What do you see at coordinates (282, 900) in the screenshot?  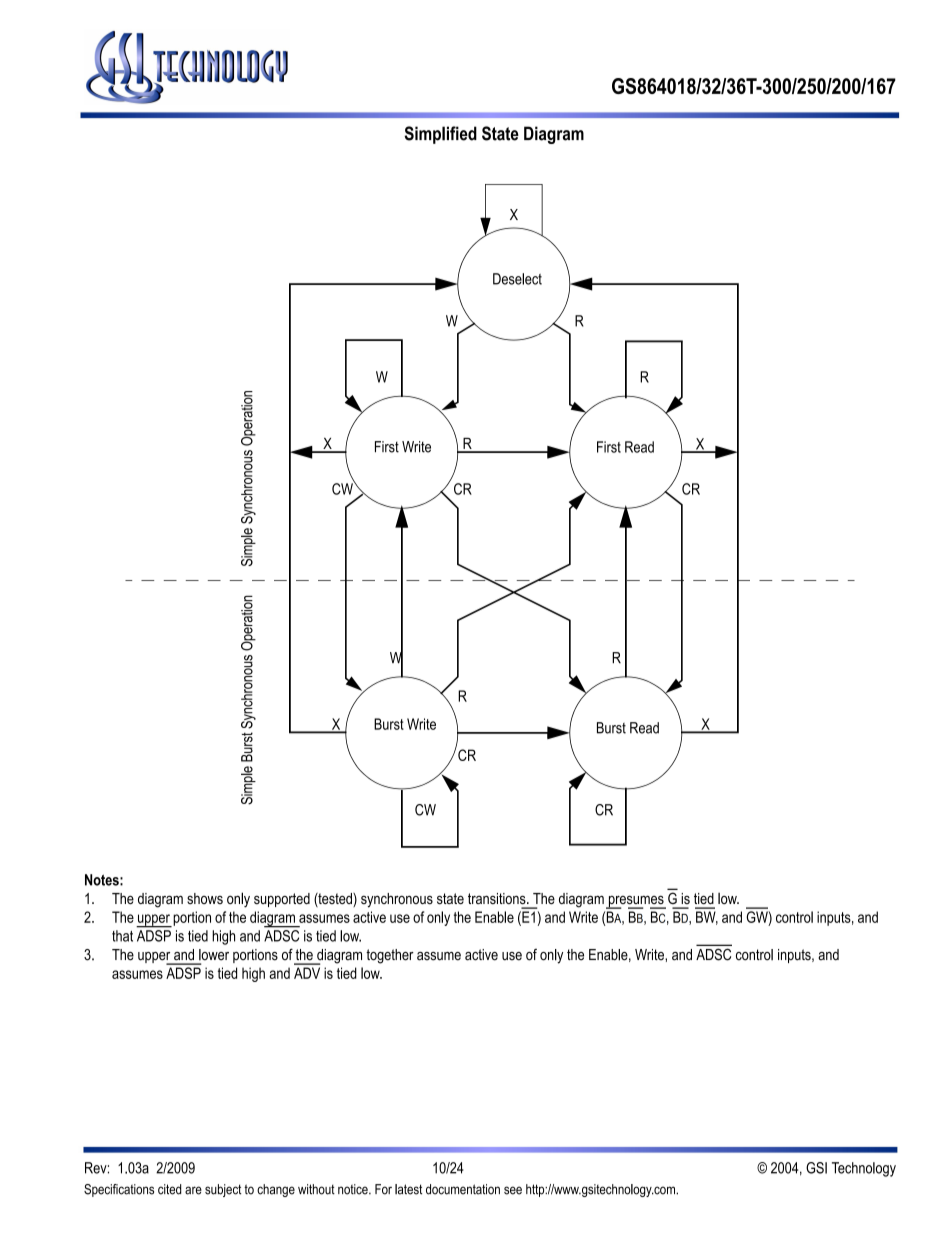 I see `supported` at bounding box center [282, 900].
